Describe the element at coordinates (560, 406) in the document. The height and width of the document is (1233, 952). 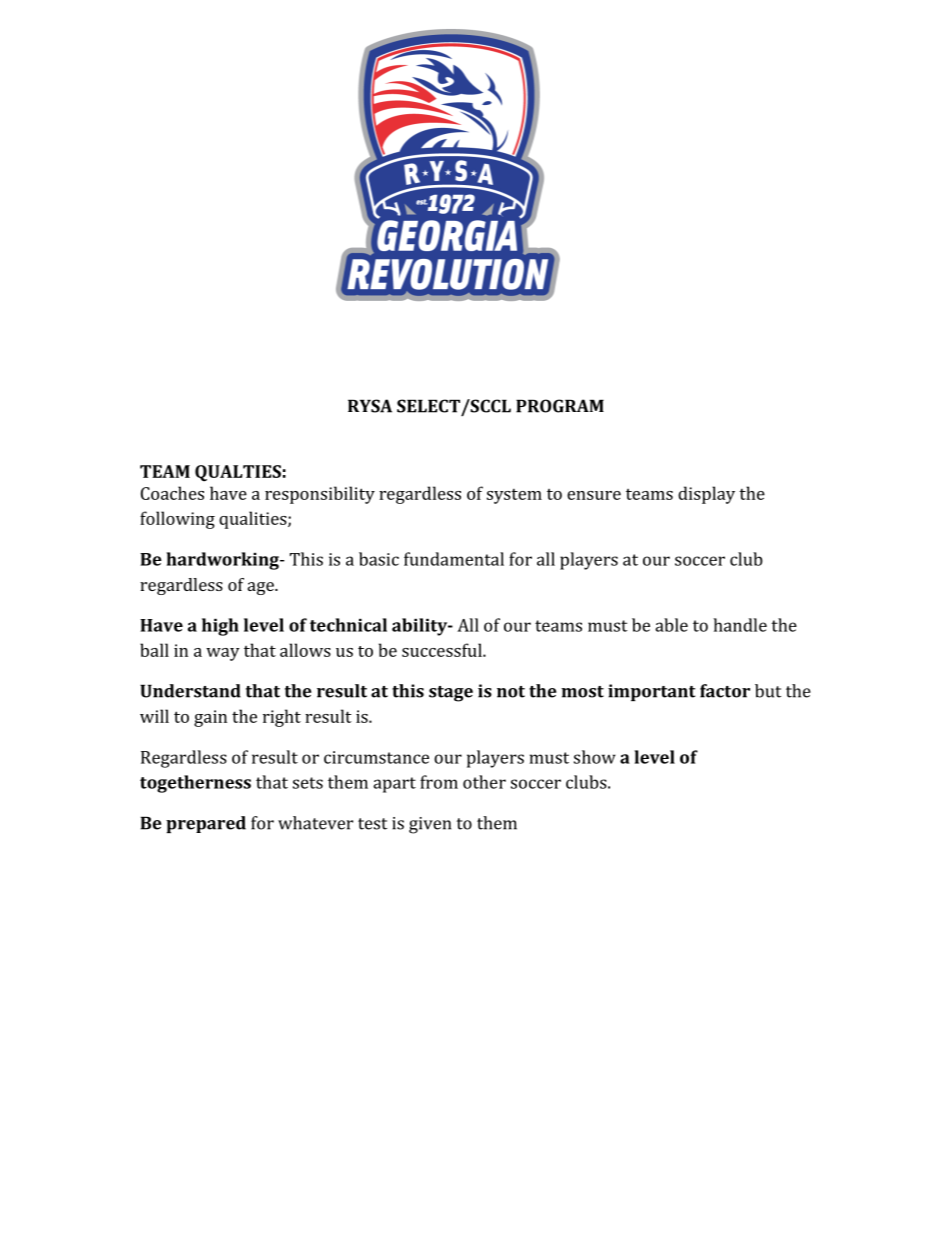
I see `PROGRAM` at that location.
